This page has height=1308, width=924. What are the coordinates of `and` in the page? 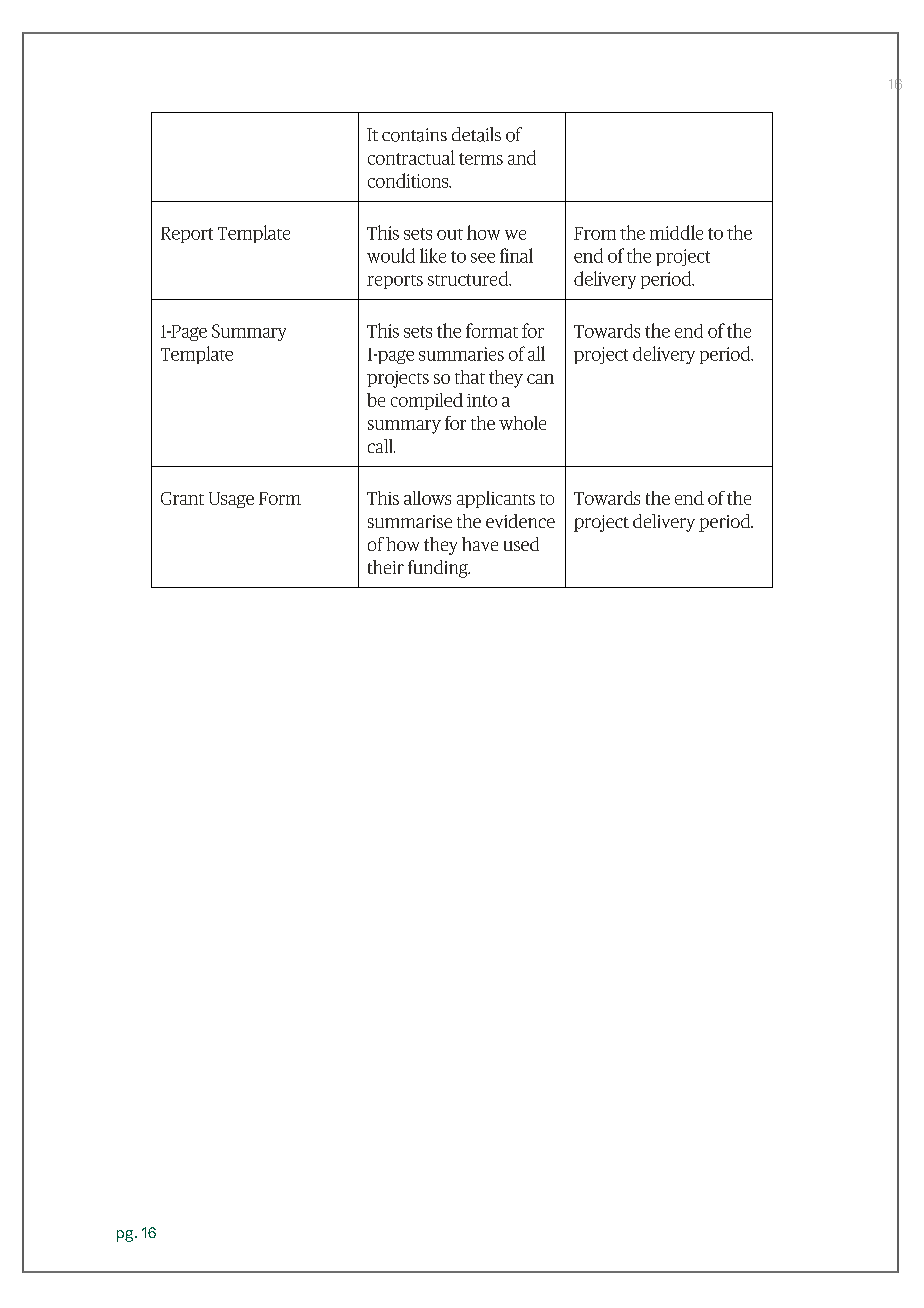 It's located at (522, 157).
